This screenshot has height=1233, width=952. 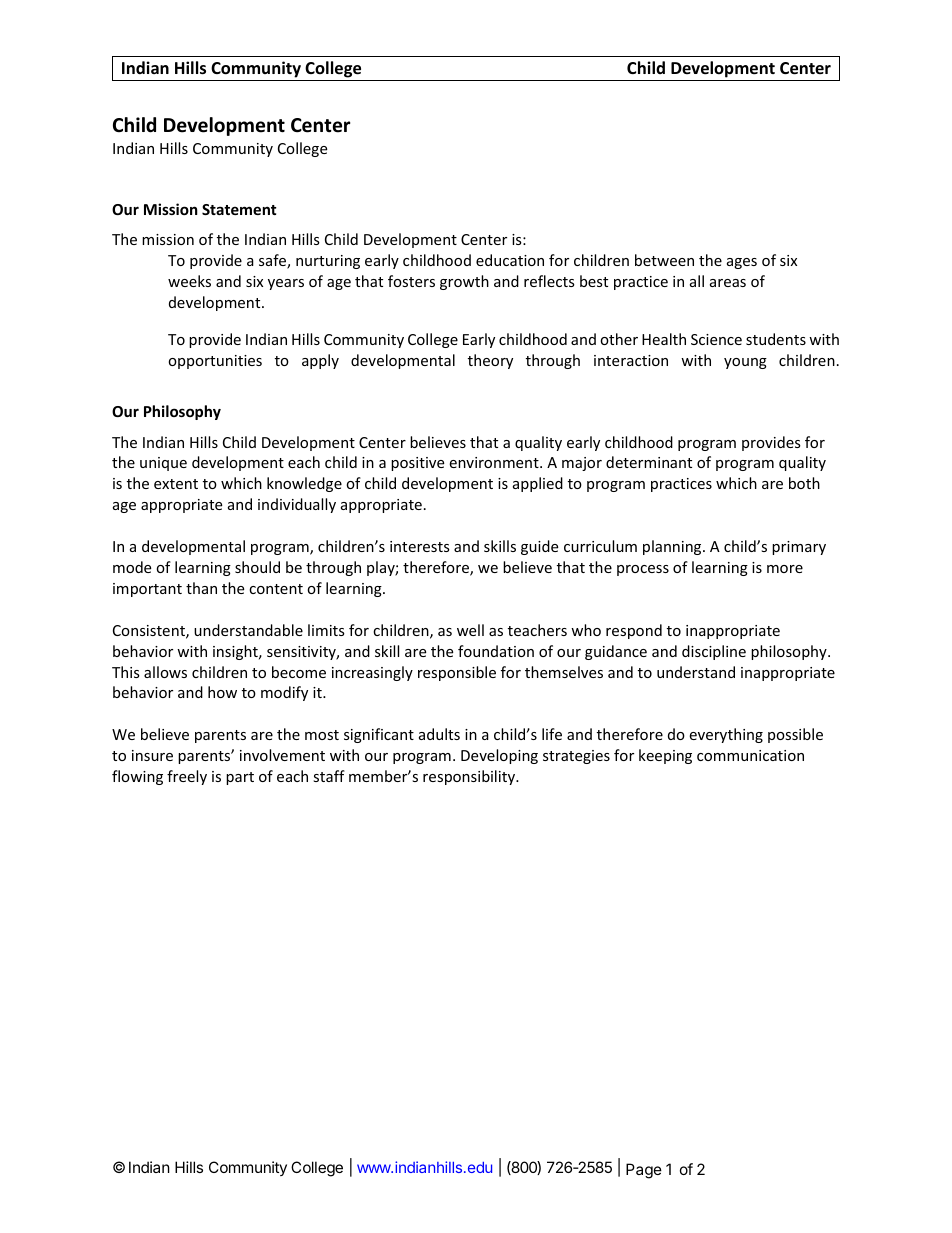 What do you see at coordinates (510, 260) in the screenshot?
I see `education` at bounding box center [510, 260].
